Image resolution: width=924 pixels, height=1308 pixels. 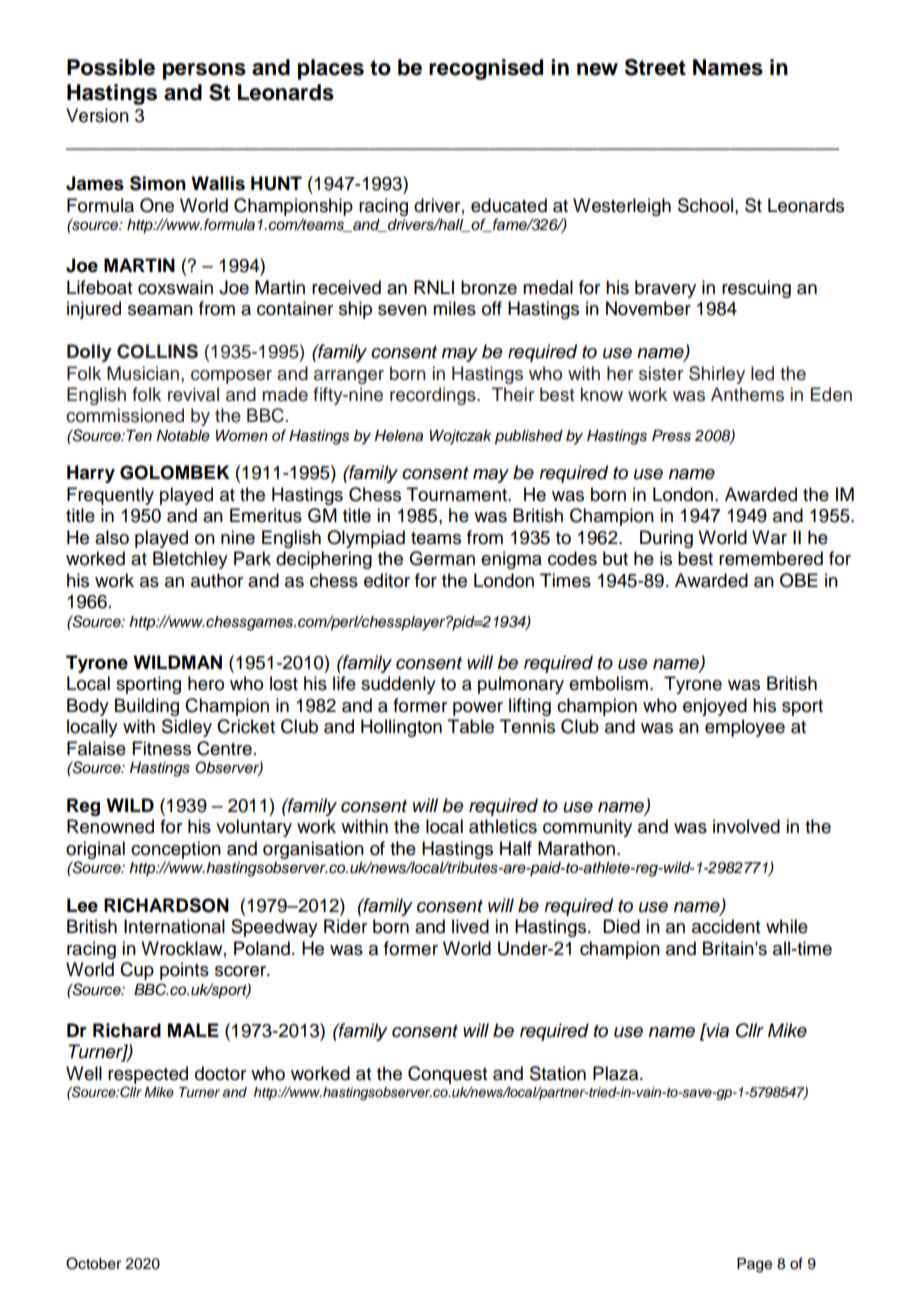 I want to click on Anthems, so click(x=747, y=394).
